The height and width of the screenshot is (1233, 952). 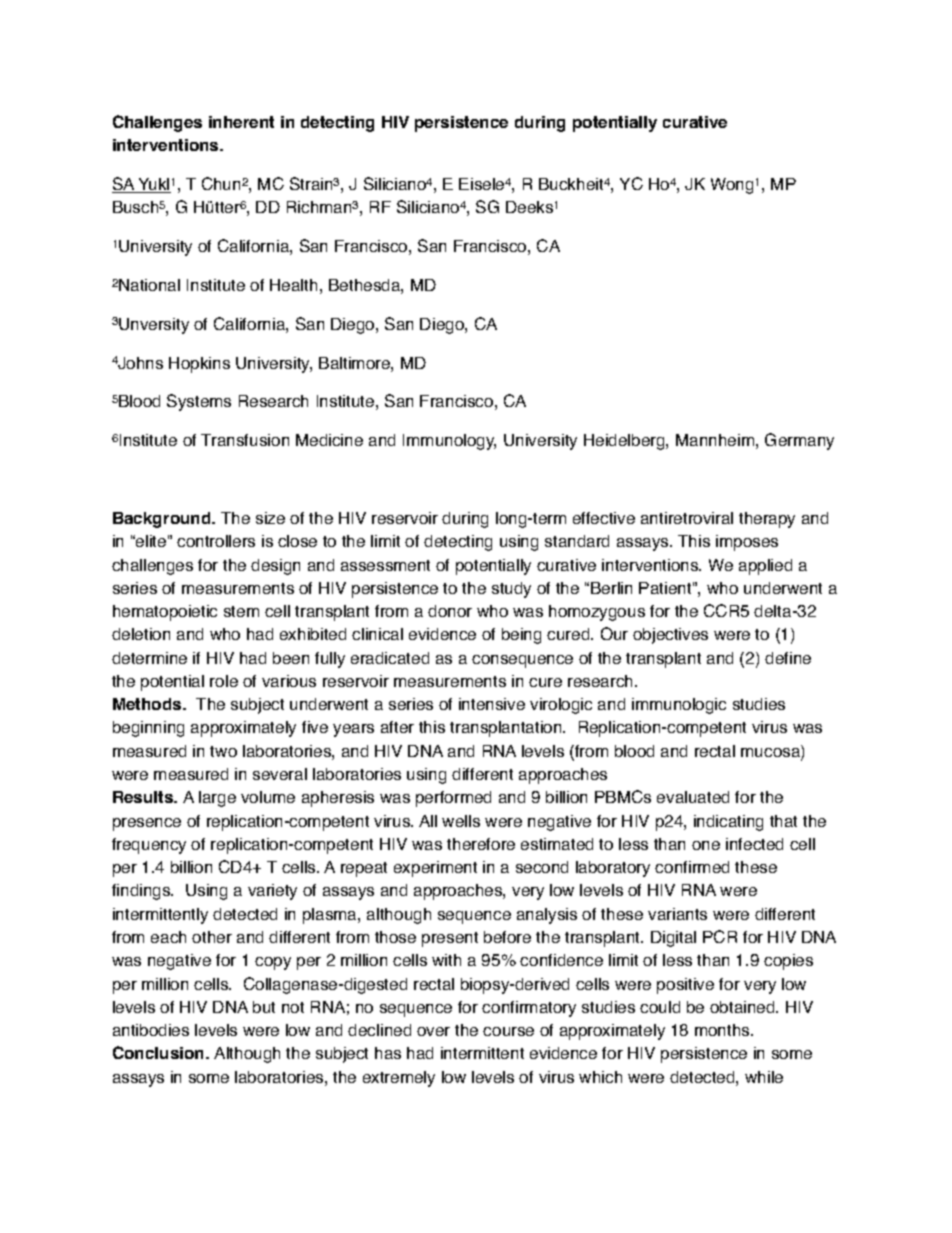 What do you see at coordinates (692, 867) in the screenshot?
I see `confirmed` at bounding box center [692, 867].
